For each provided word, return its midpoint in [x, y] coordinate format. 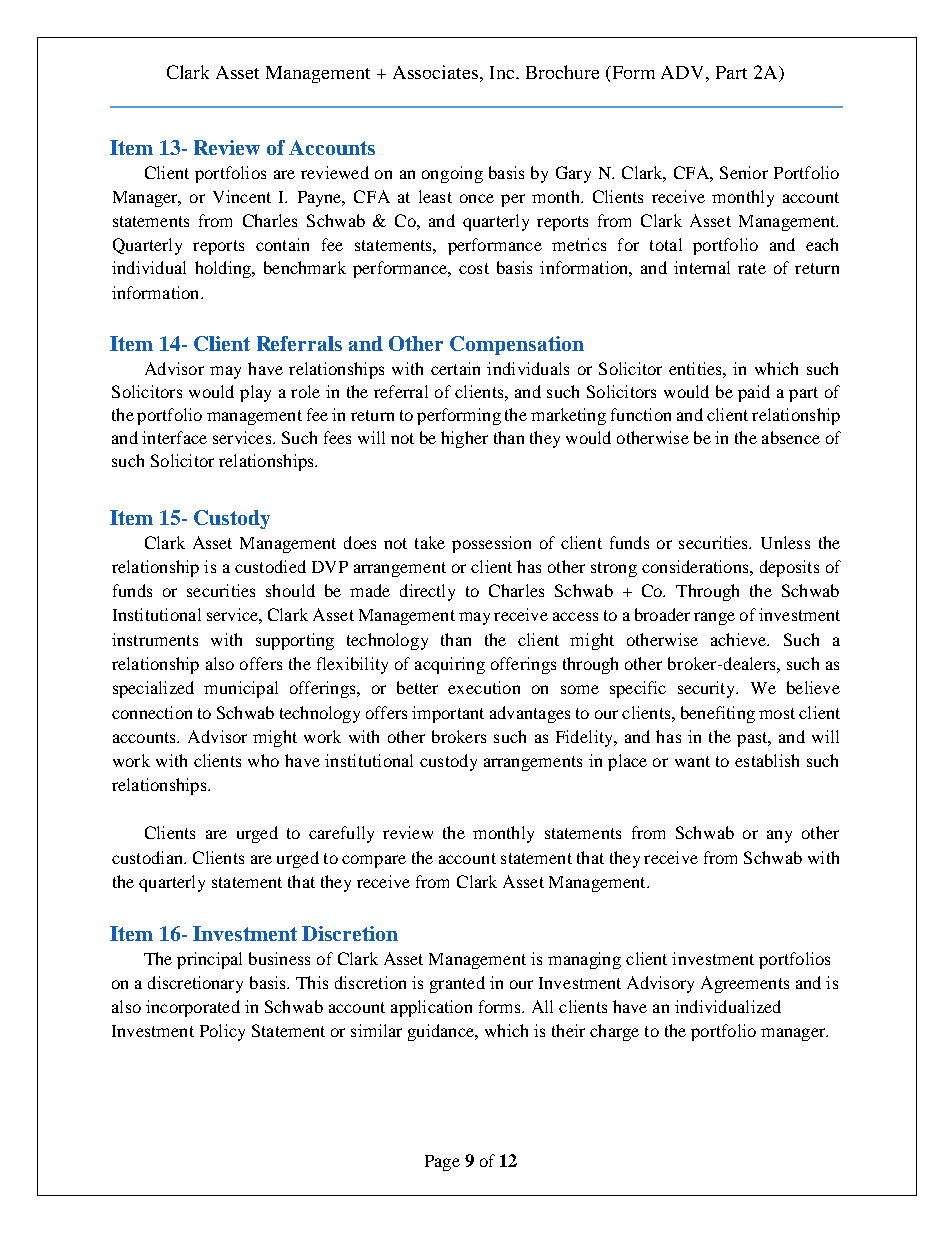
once [477, 198]
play [255, 393]
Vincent [242, 196]
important [448, 714]
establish [767, 760]
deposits [789, 568]
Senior [744, 172]
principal [209, 960]
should [290, 590]
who [263, 760]
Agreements [745, 984]
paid [754, 393]
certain [455, 368]
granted [457, 984]
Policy [222, 1032]
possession [491, 544]
